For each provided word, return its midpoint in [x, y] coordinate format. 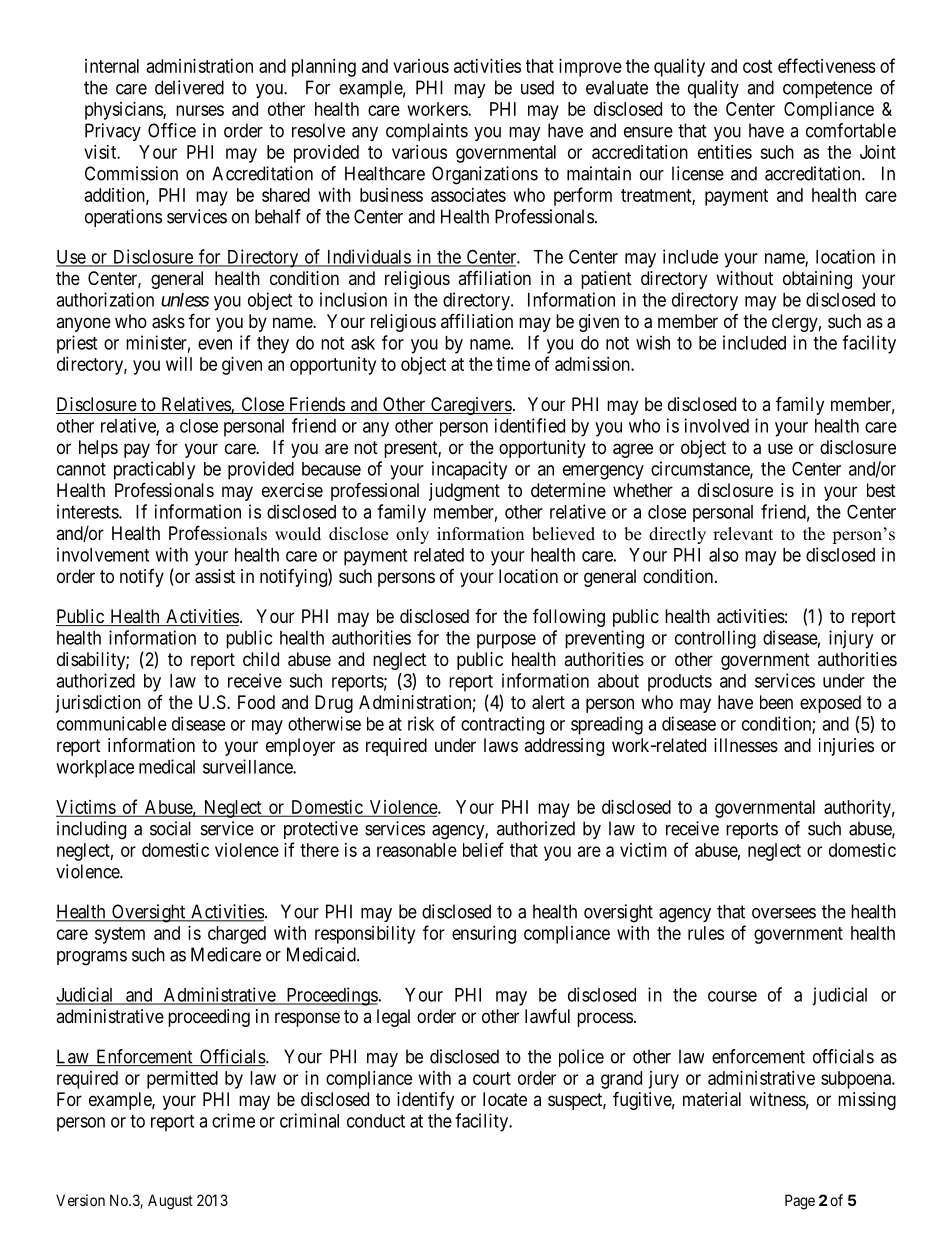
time [513, 364]
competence [827, 89]
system [120, 935]
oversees [784, 913]
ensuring [484, 935]
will [179, 364]
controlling [715, 639]
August [170, 1202]
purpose [506, 641]
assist [215, 576]
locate [505, 1099]
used [537, 87]
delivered [189, 87]
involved [717, 425]
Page [800, 1202]
